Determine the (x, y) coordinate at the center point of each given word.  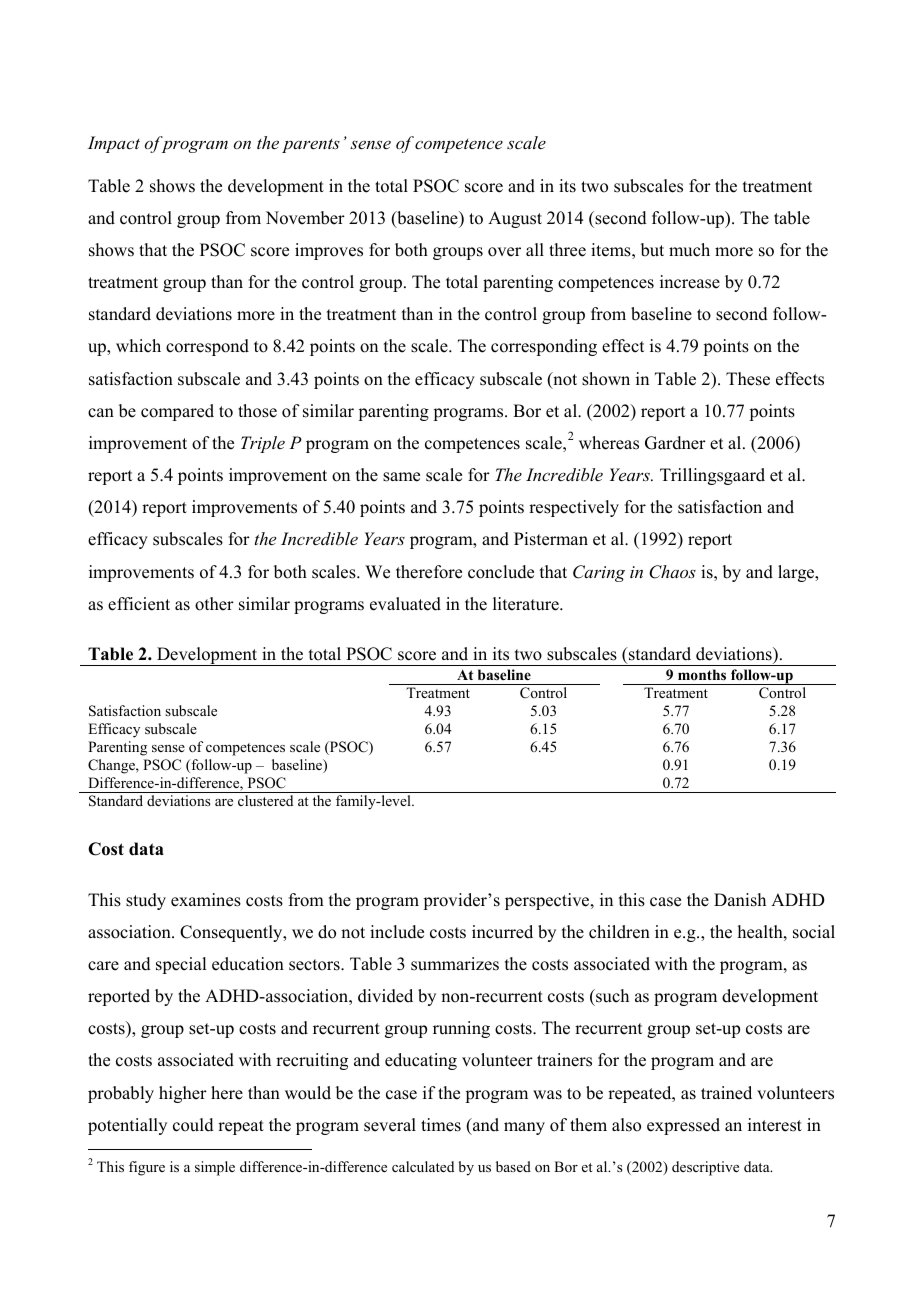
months (702, 674)
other (214, 604)
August (515, 219)
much (689, 250)
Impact (114, 144)
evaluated (405, 604)
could (193, 1125)
